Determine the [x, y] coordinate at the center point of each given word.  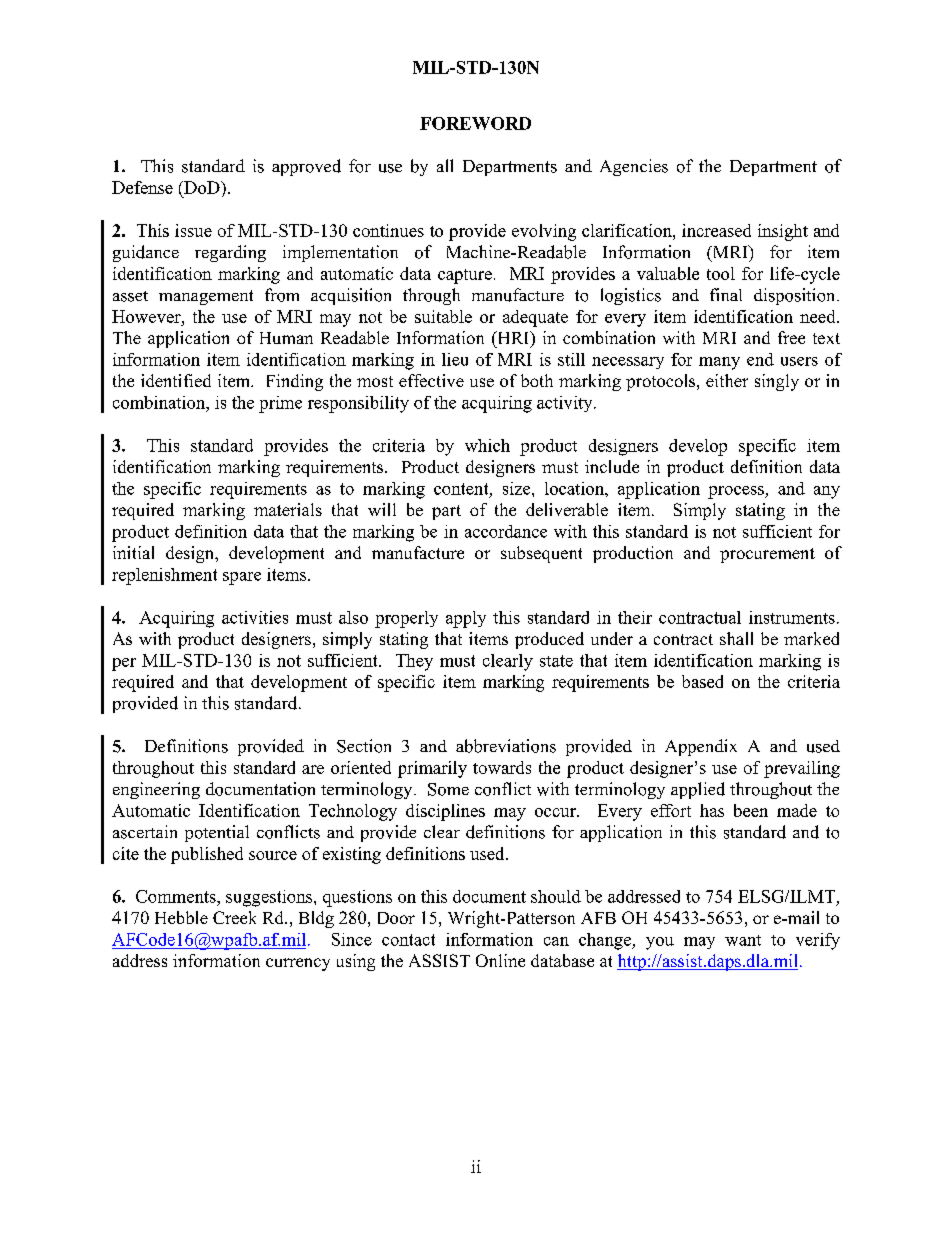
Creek [234, 917]
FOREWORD [475, 123]
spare [242, 578]
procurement [767, 555]
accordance [506, 531]
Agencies [634, 167]
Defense [142, 187]
